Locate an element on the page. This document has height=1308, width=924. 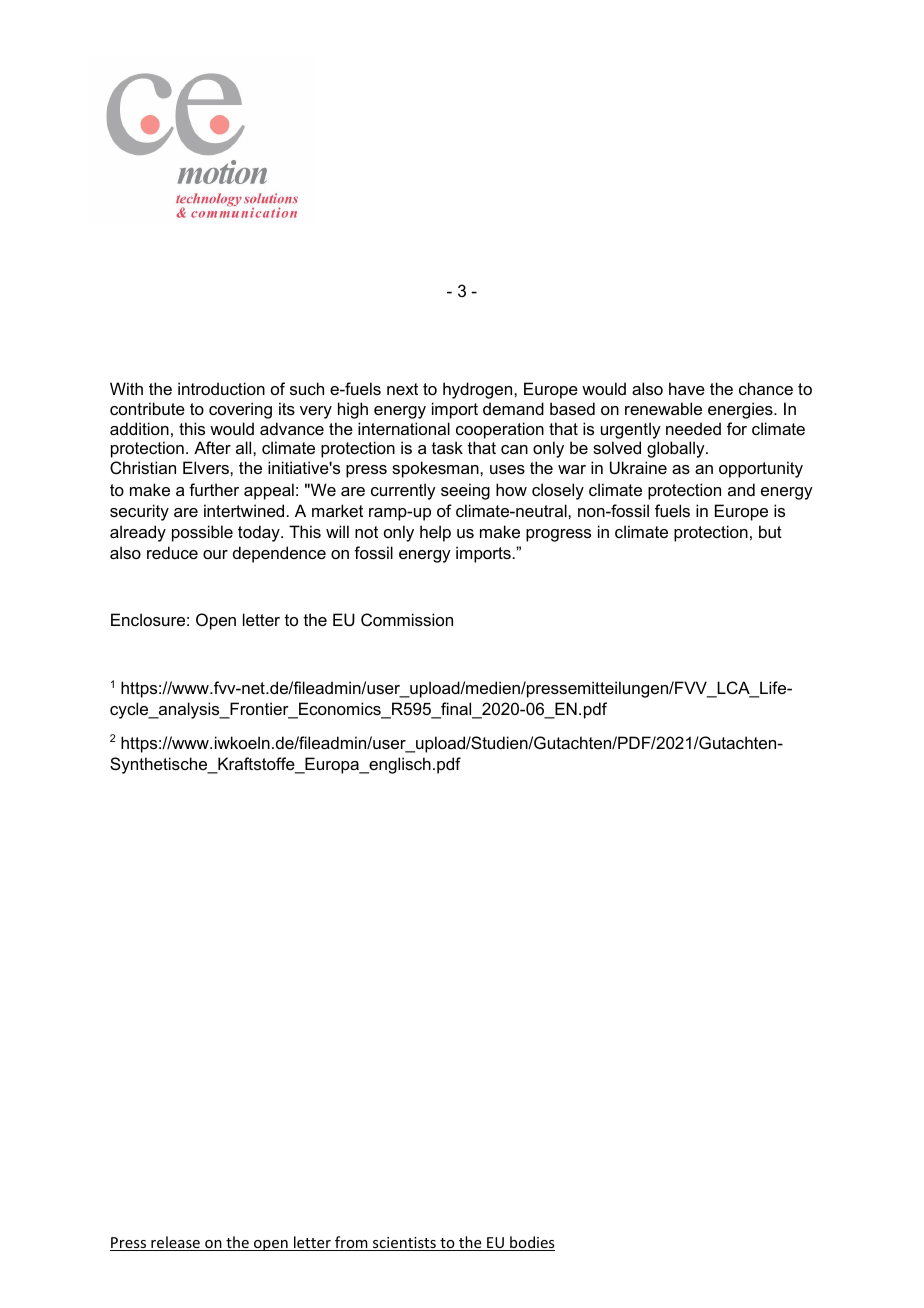
needed is located at coordinates (693, 428).
